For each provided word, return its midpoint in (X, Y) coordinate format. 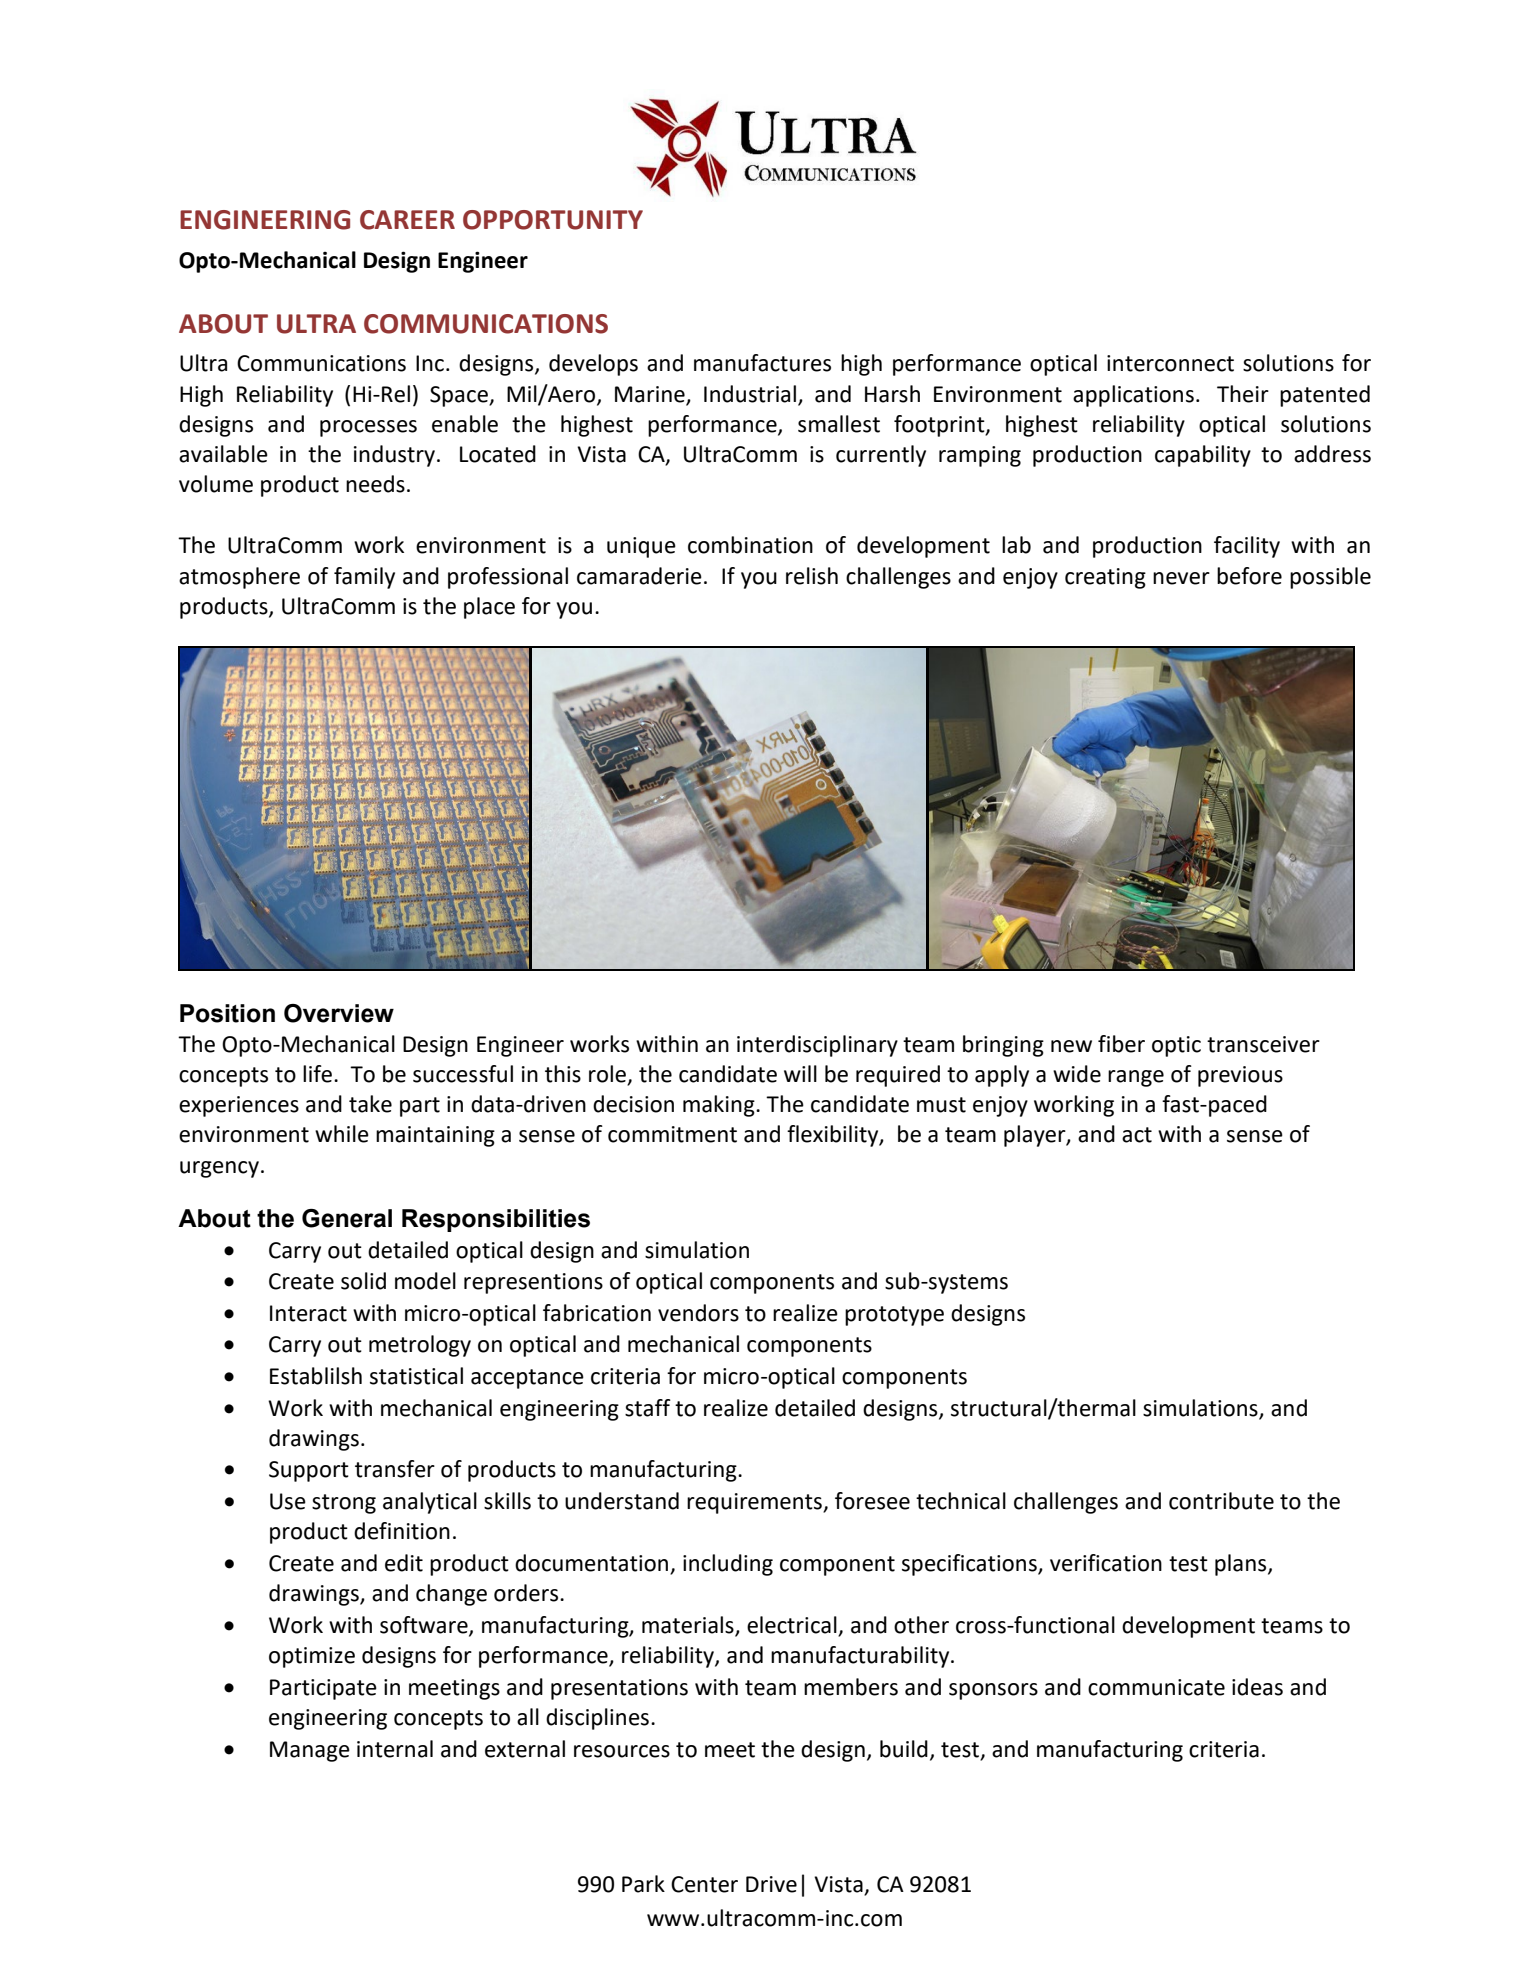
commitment (672, 1134)
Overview (339, 1013)
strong (344, 1504)
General (347, 1218)
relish (812, 576)
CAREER (407, 220)
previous (1240, 1076)
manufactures (762, 363)
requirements (755, 1503)
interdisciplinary (817, 1046)
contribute (1221, 1501)
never (1181, 578)
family (364, 578)
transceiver (1263, 1044)
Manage (310, 1751)
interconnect (1170, 363)
